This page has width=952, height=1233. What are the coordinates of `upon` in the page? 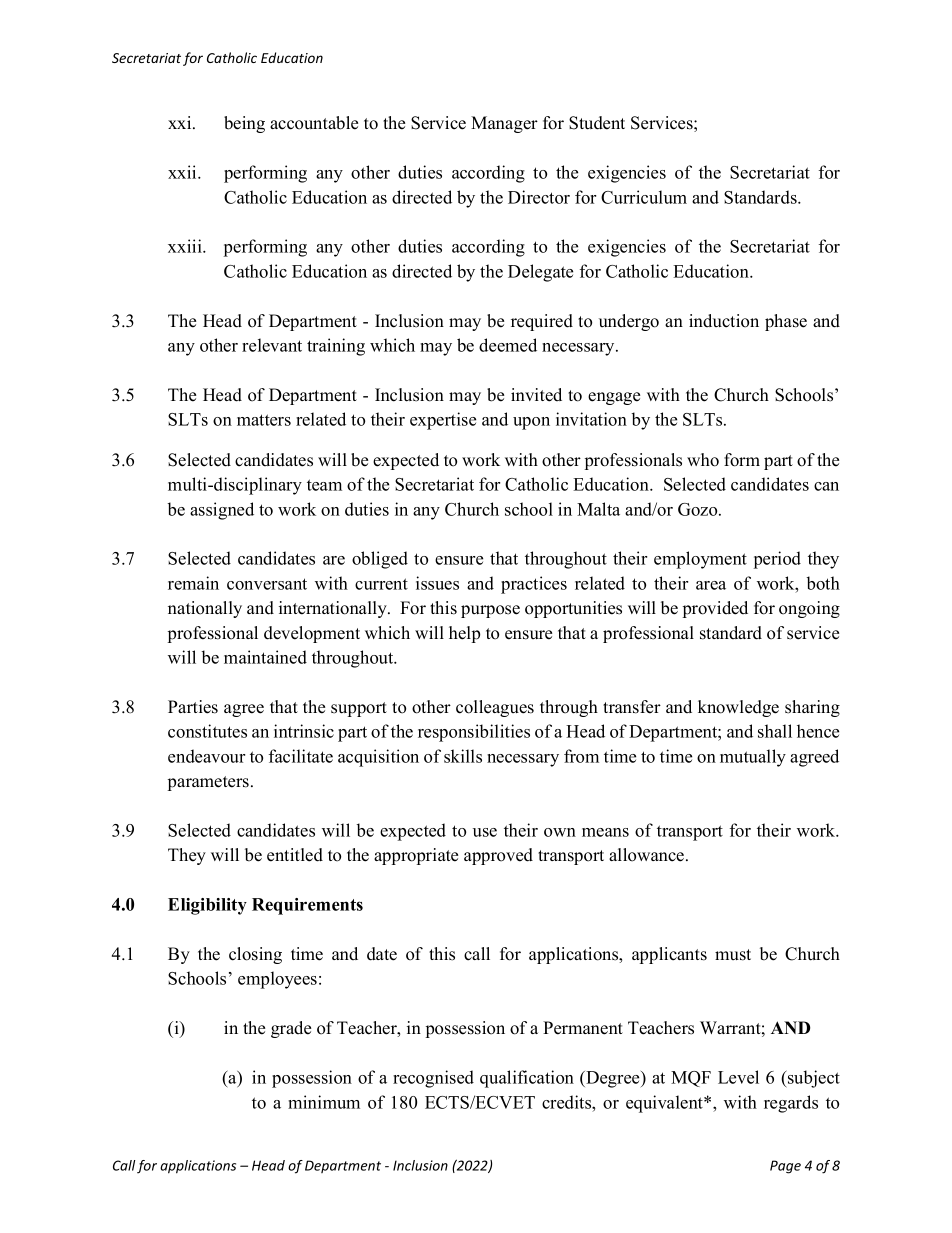 It's located at (531, 423).
